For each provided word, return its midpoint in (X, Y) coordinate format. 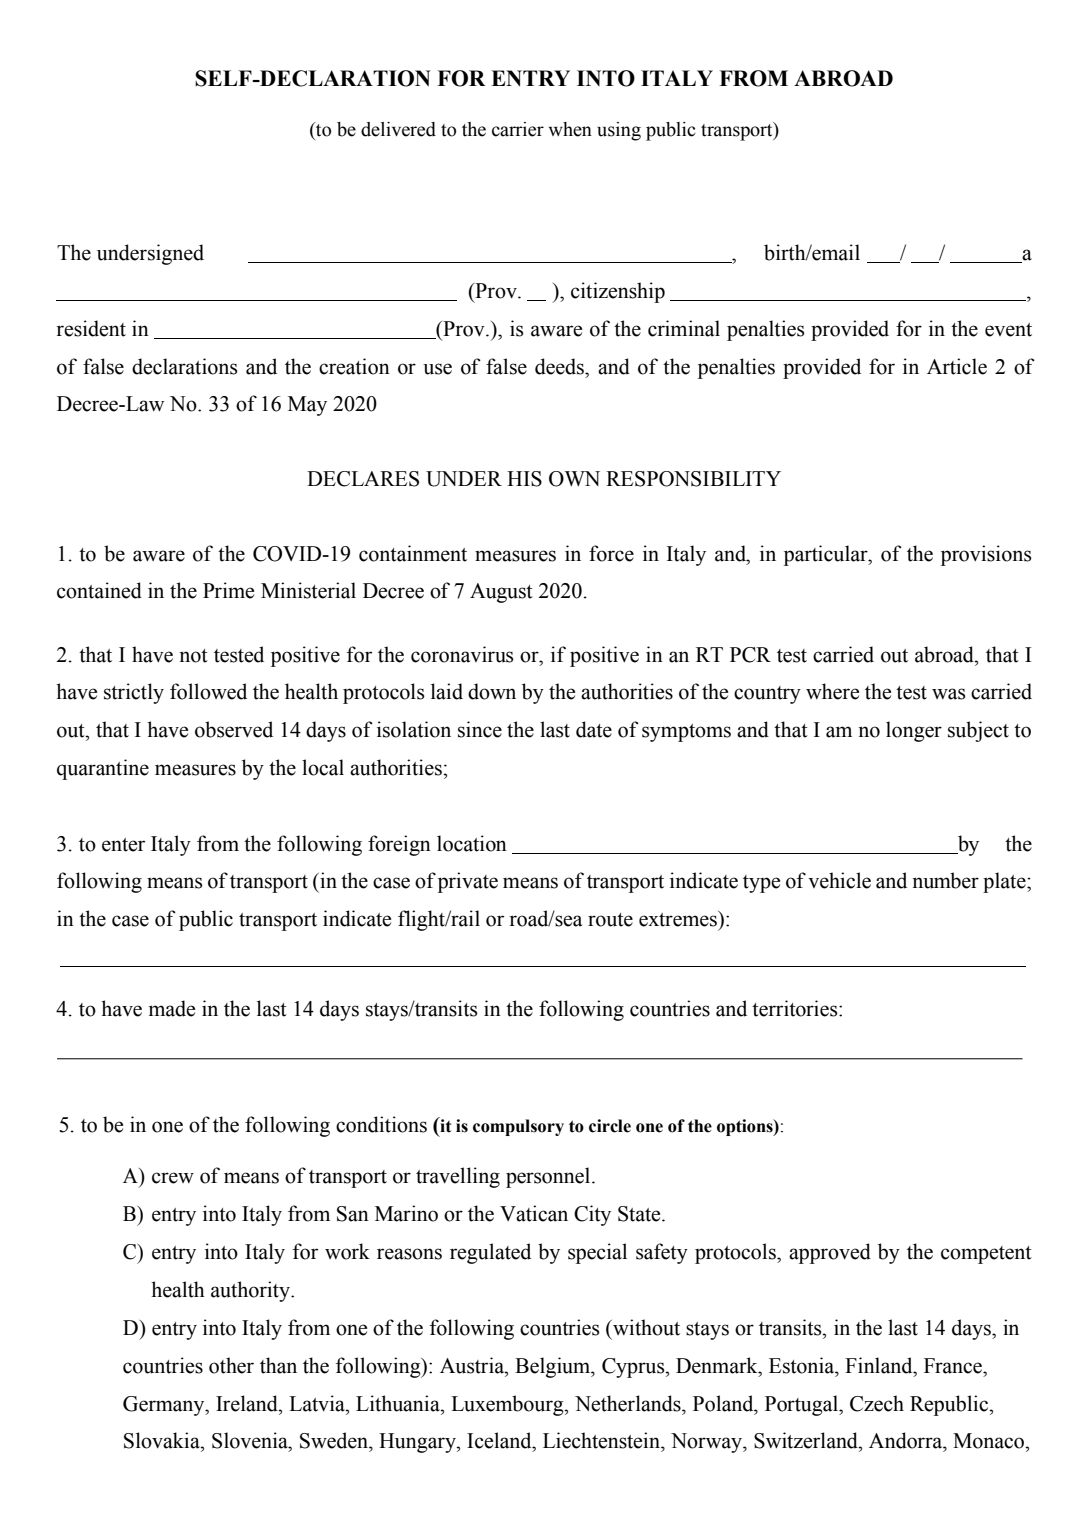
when (570, 129)
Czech (877, 1403)
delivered (398, 129)
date (594, 729)
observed (234, 729)
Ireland (248, 1403)
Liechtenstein (602, 1440)
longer (914, 731)
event (1008, 330)
